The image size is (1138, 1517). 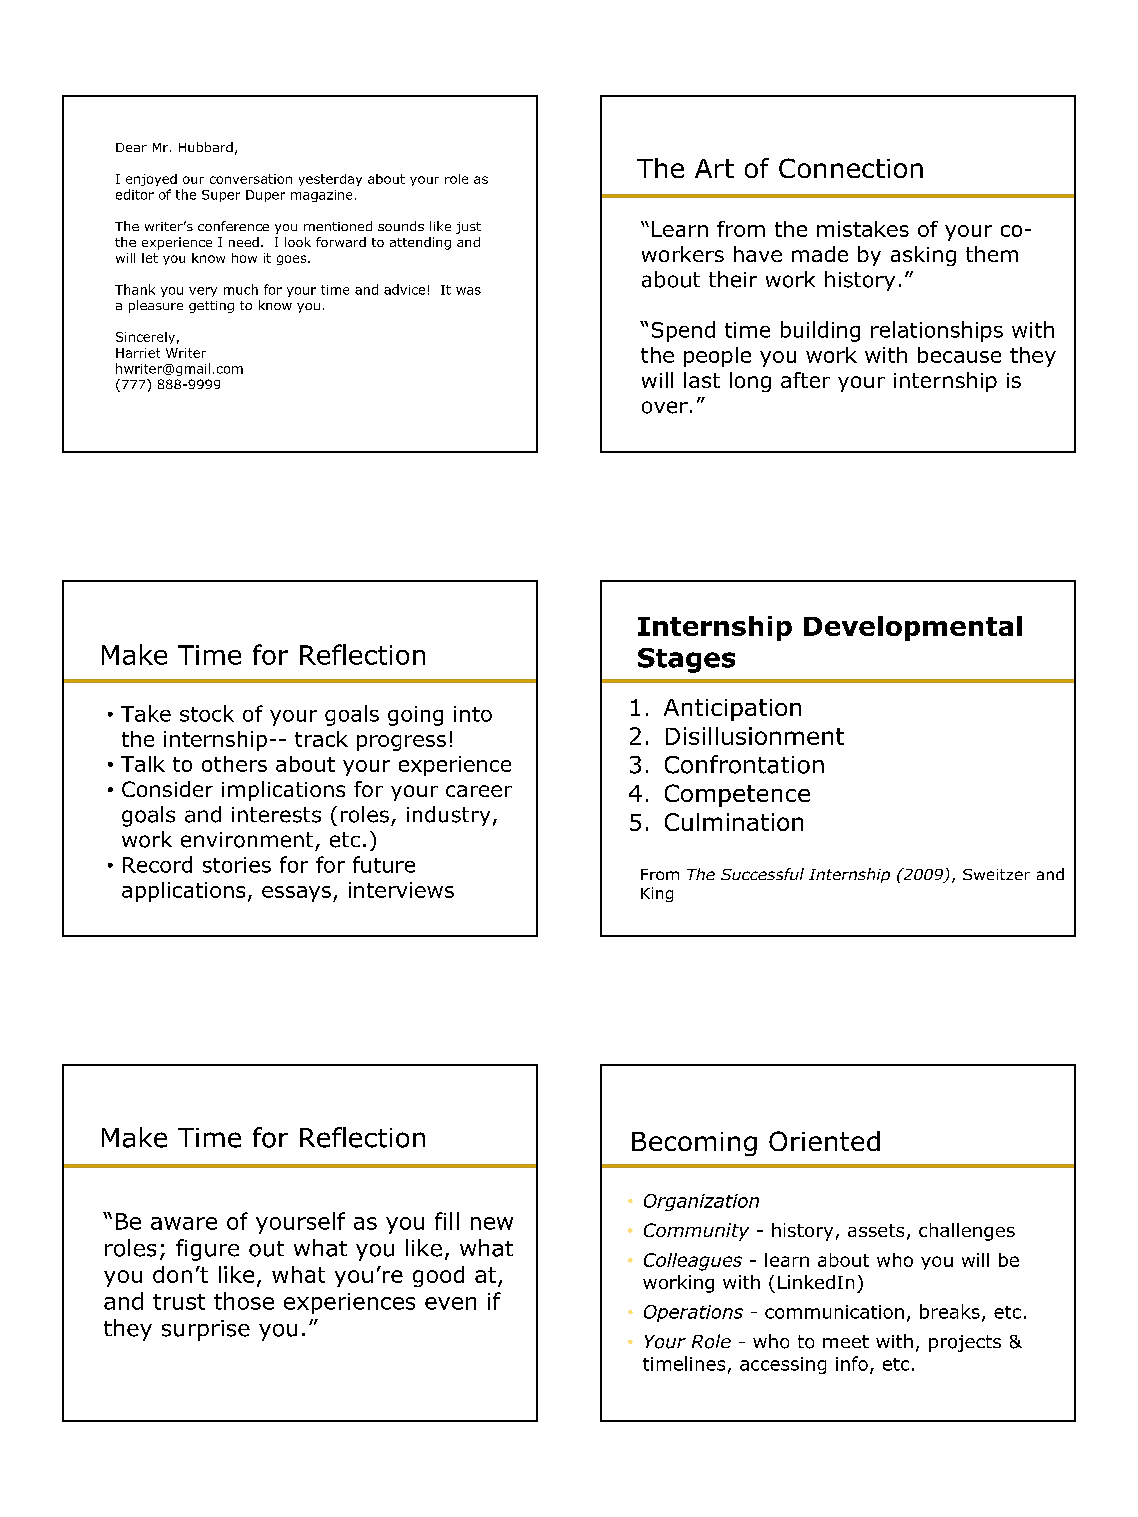 What do you see at coordinates (755, 736) in the screenshot?
I see `Disillusionment` at bounding box center [755, 736].
